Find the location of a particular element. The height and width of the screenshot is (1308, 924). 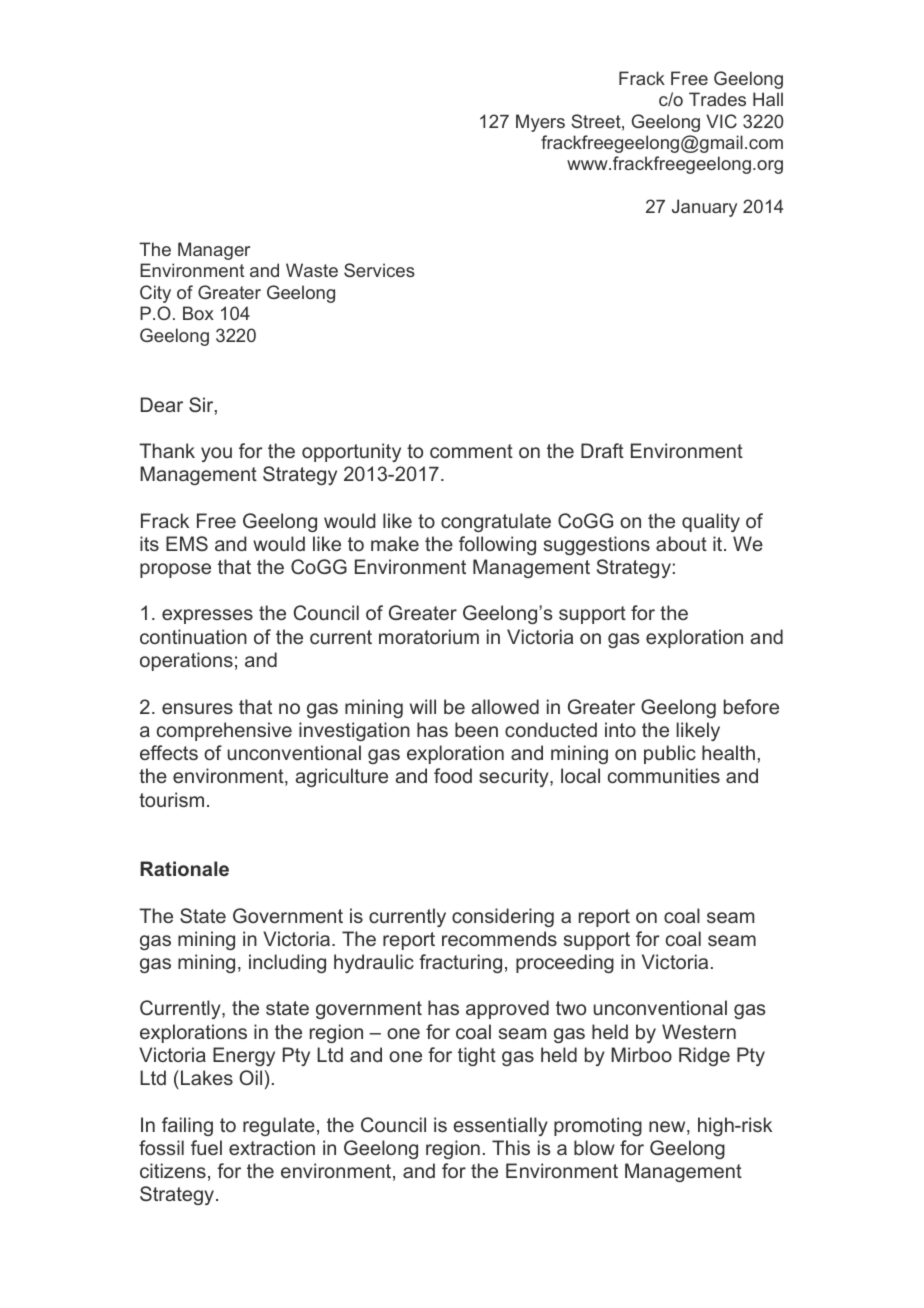

you is located at coordinates (216, 454).
